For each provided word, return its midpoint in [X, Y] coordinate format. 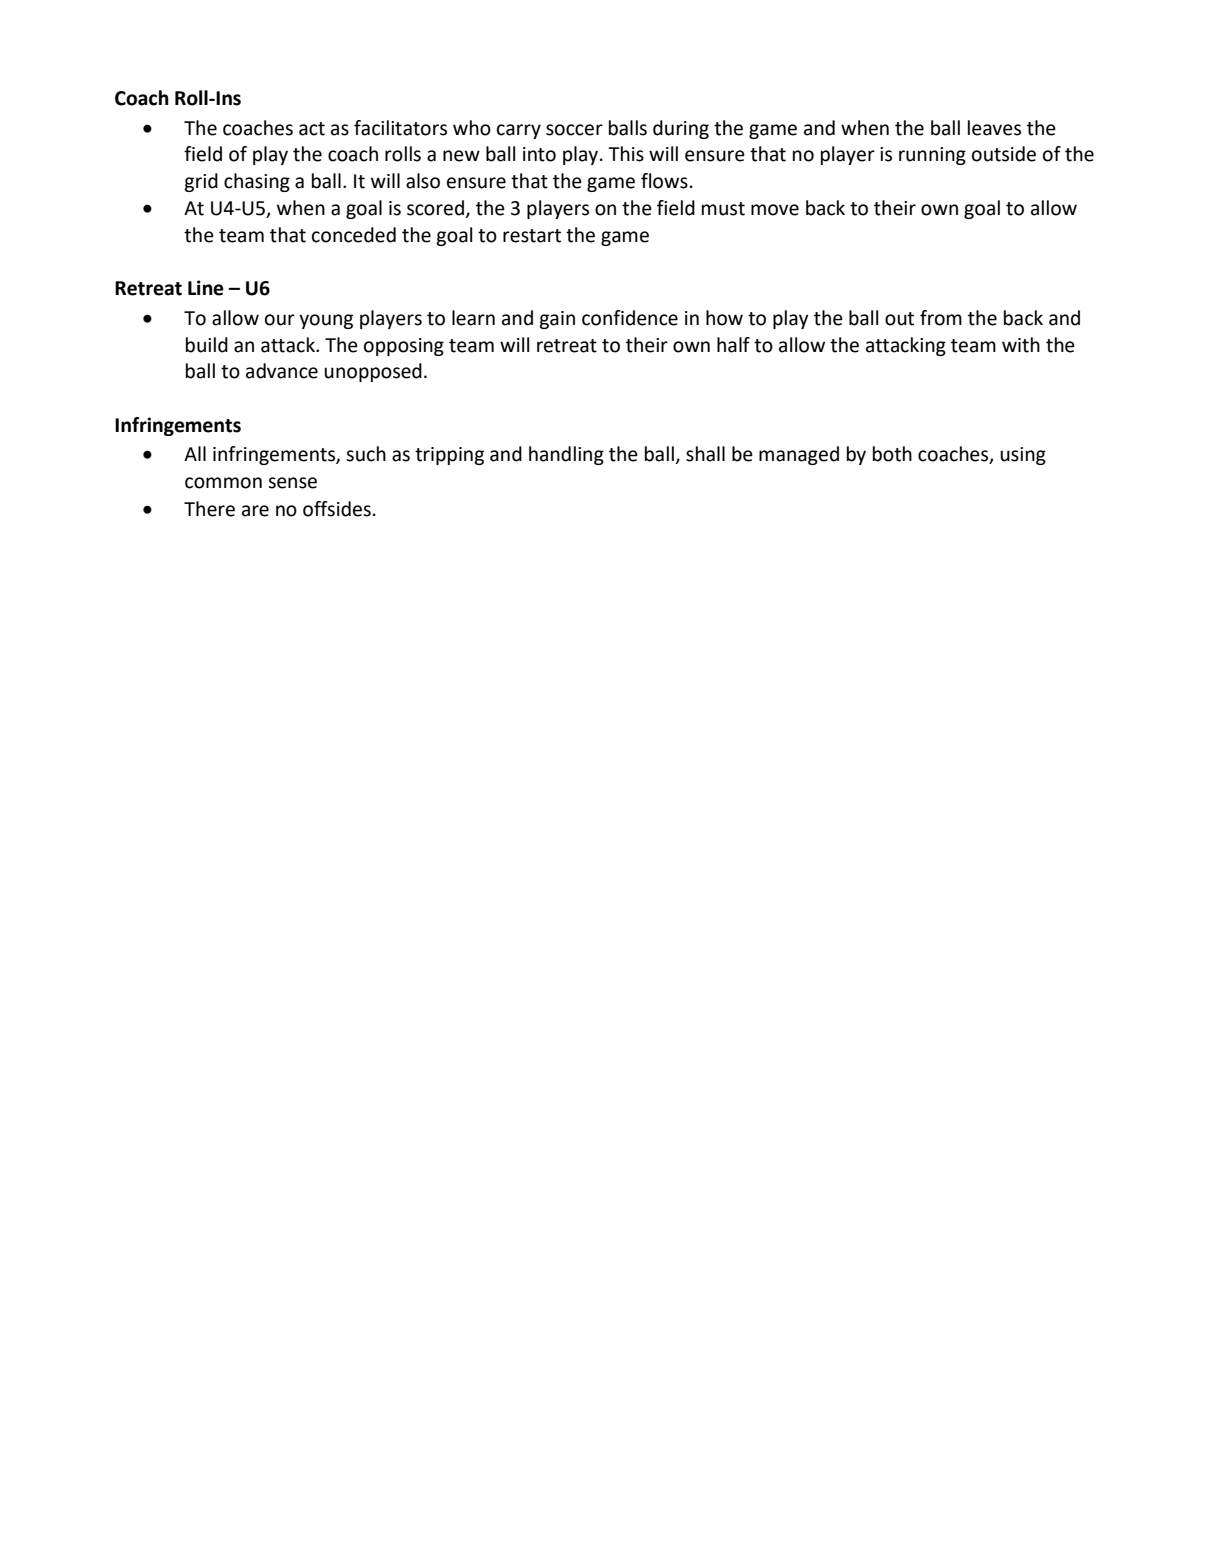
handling [566, 455]
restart [532, 236]
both [892, 454]
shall [705, 454]
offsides [337, 509]
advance [282, 371]
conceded [354, 235]
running [932, 156]
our [280, 320]
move [775, 210]
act [312, 129]
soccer [574, 130]
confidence [630, 318]
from [941, 318]
